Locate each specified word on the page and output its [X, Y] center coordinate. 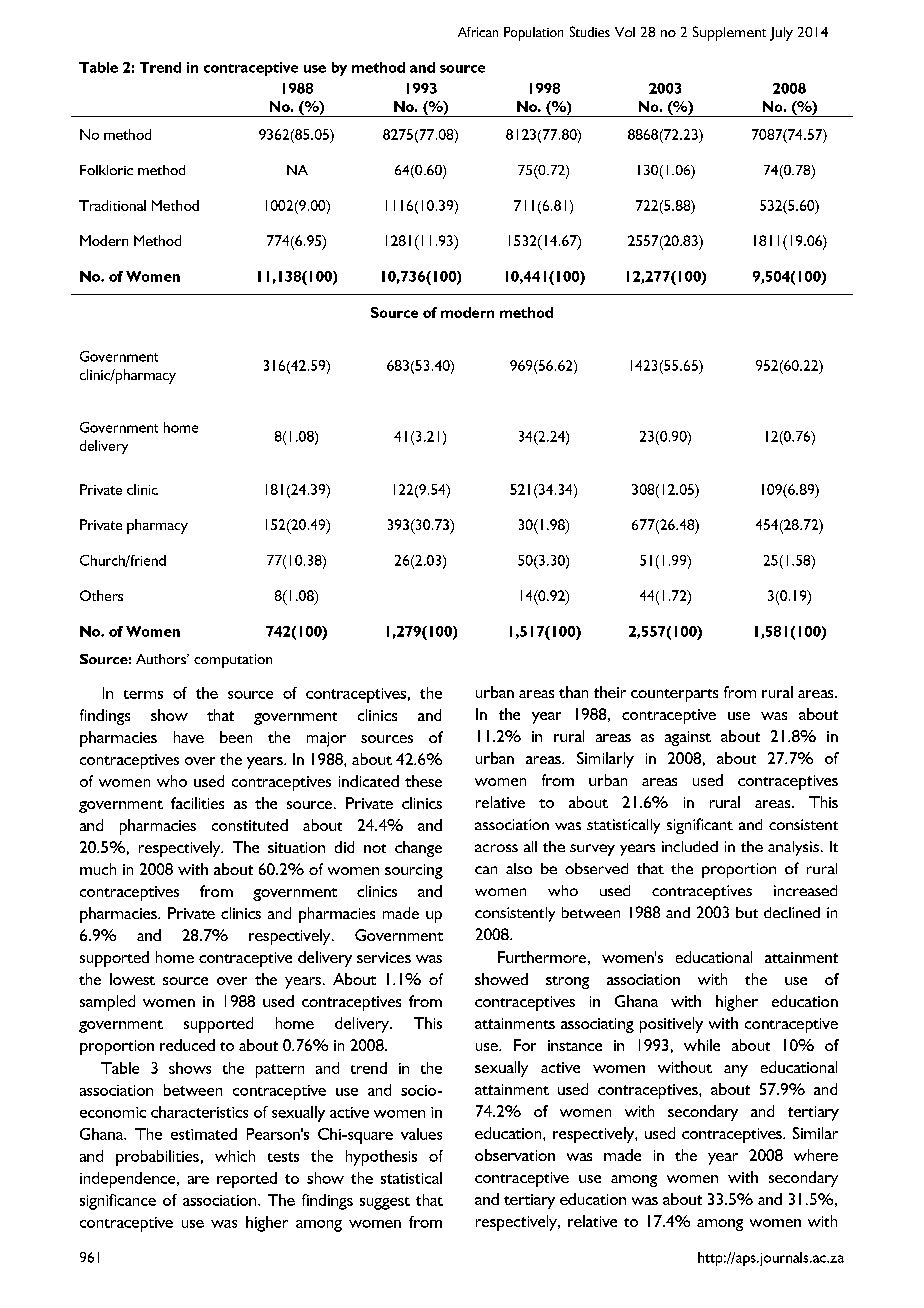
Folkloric [106, 170]
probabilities [157, 1158]
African [478, 32]
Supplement [729, 33]
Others [101, 595]
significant [700, 826]
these [423, 781]
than [573, 692]
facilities [197, 803]
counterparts [674, 695]
